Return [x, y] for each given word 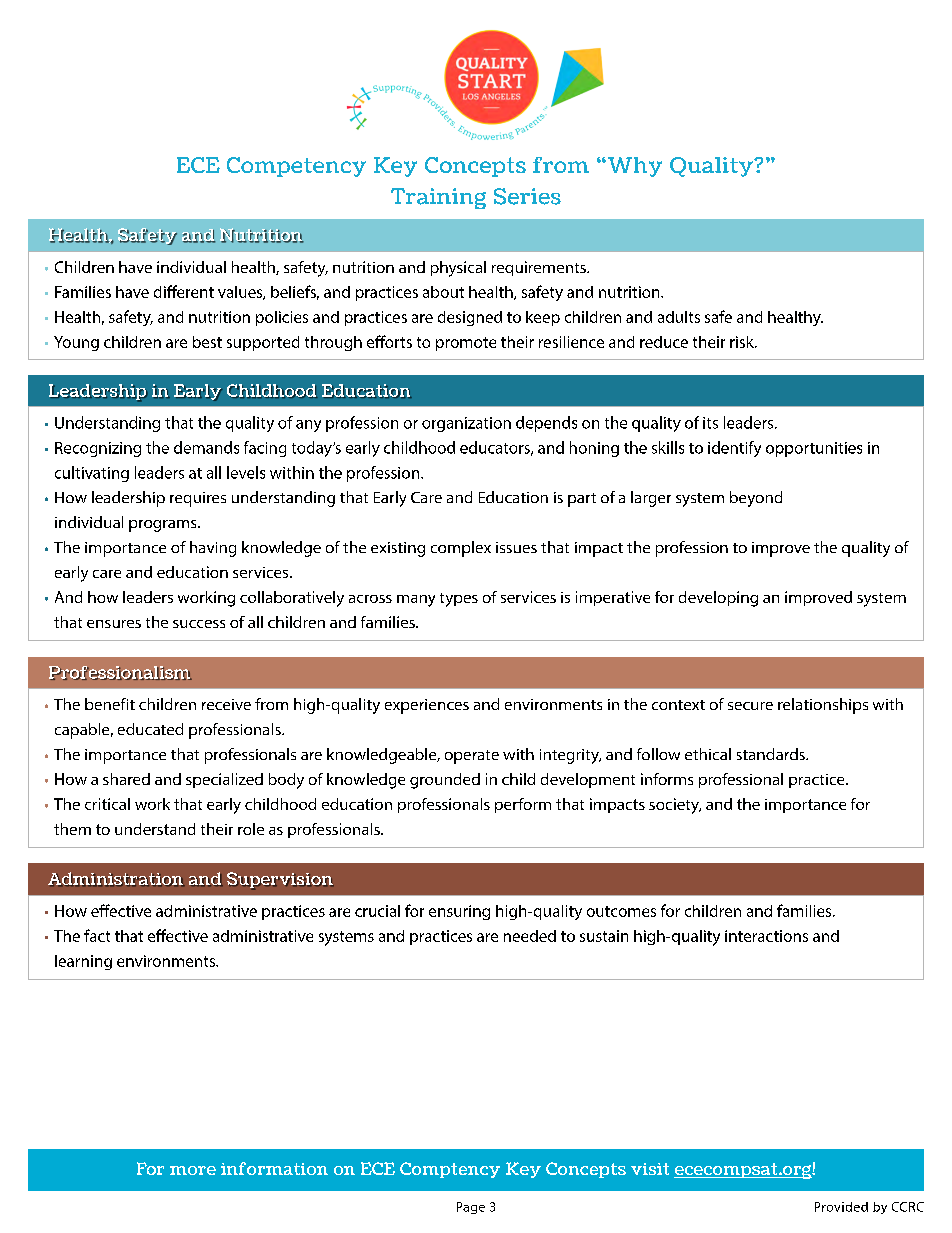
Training [438, 198]
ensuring [459, 912]
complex [461, 549]
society [675, 806]
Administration [116, 879]
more [193, 1170]
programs [164, 526]
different [184, 291]
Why [633, 167]
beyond [756, 499]
